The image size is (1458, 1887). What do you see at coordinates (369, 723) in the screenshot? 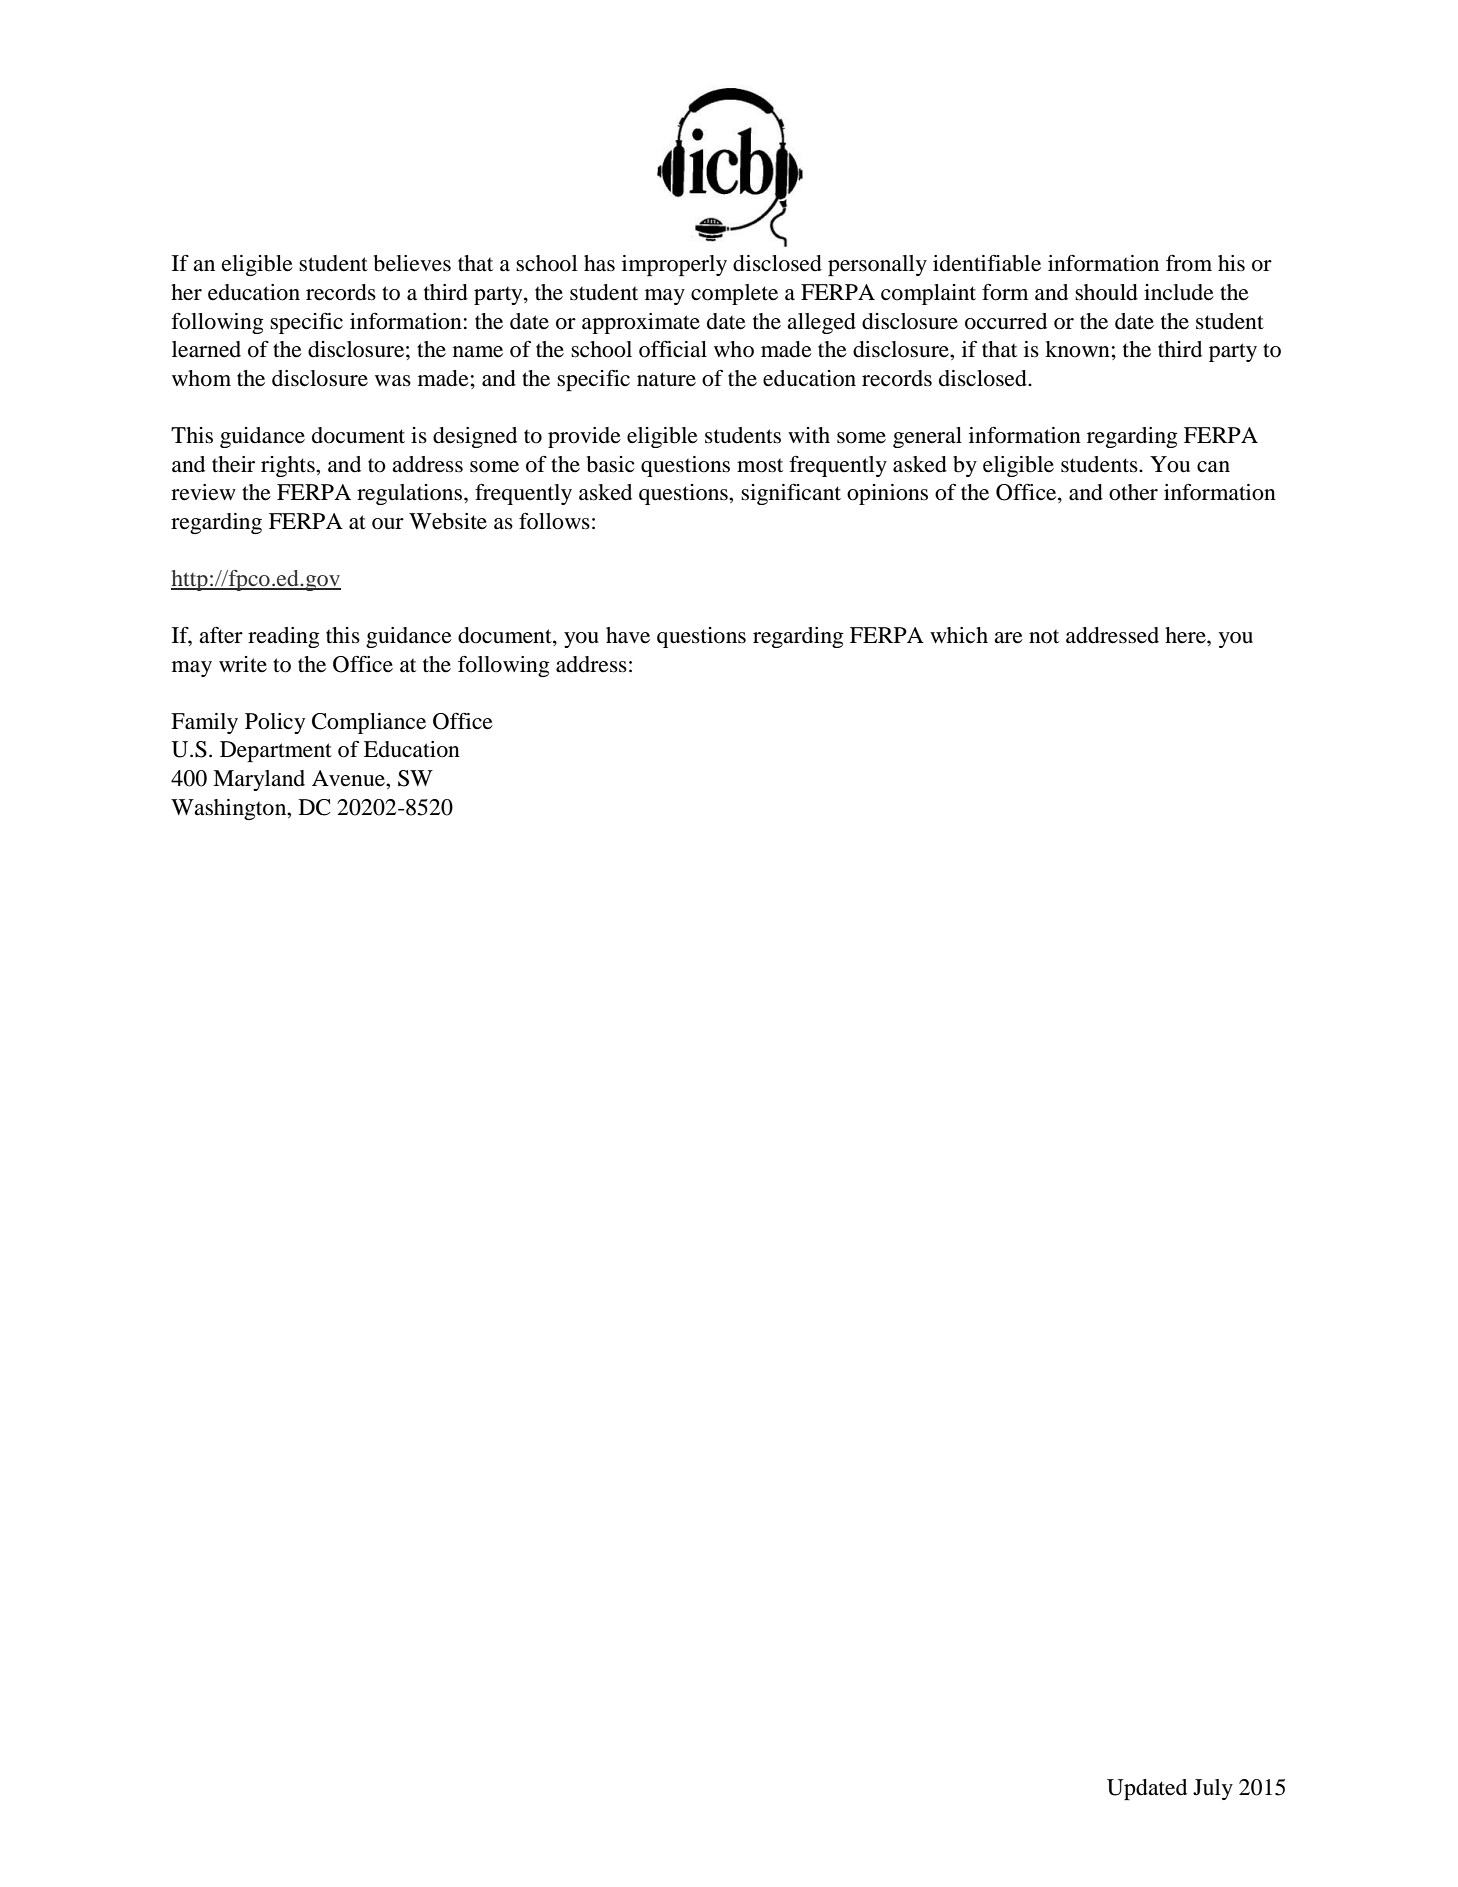
I see `Compliance` at bounding box center [369, 723].
